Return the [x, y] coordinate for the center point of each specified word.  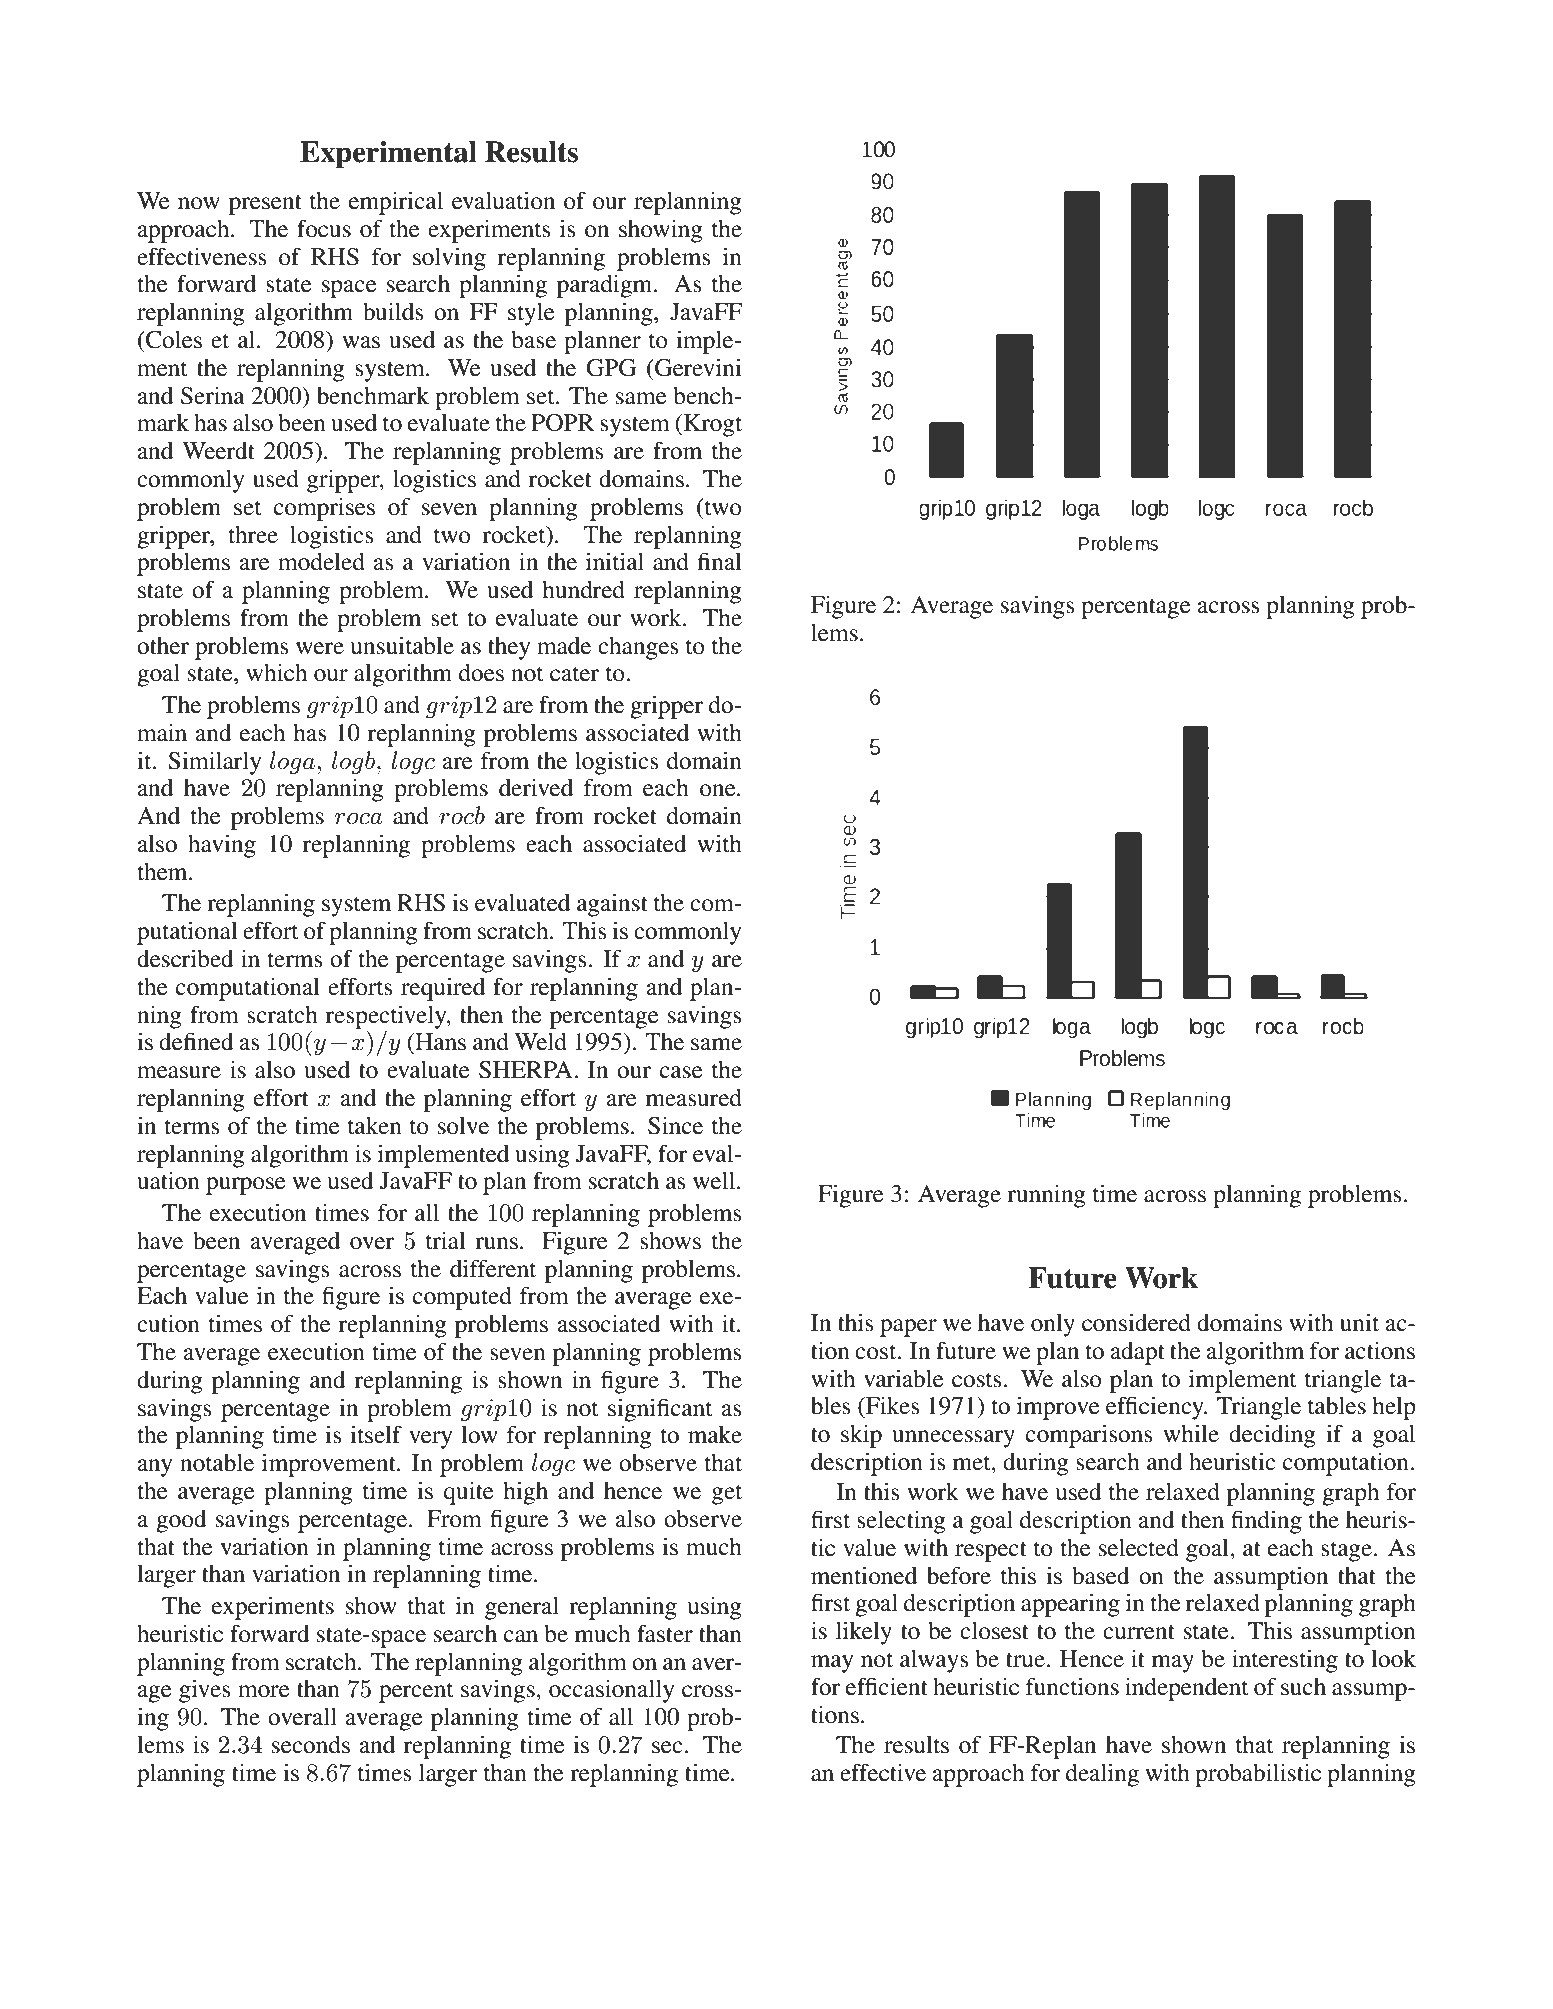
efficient [887, 1686]
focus [324, 228]
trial [446, 1241]
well [715, 1181]
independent [1187, 1689]
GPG [611, 368]
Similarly [214, 763]
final [720, 561]
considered [1136, 1323]
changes [638, 648]
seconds [311, 1745]
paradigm [606, 286]
